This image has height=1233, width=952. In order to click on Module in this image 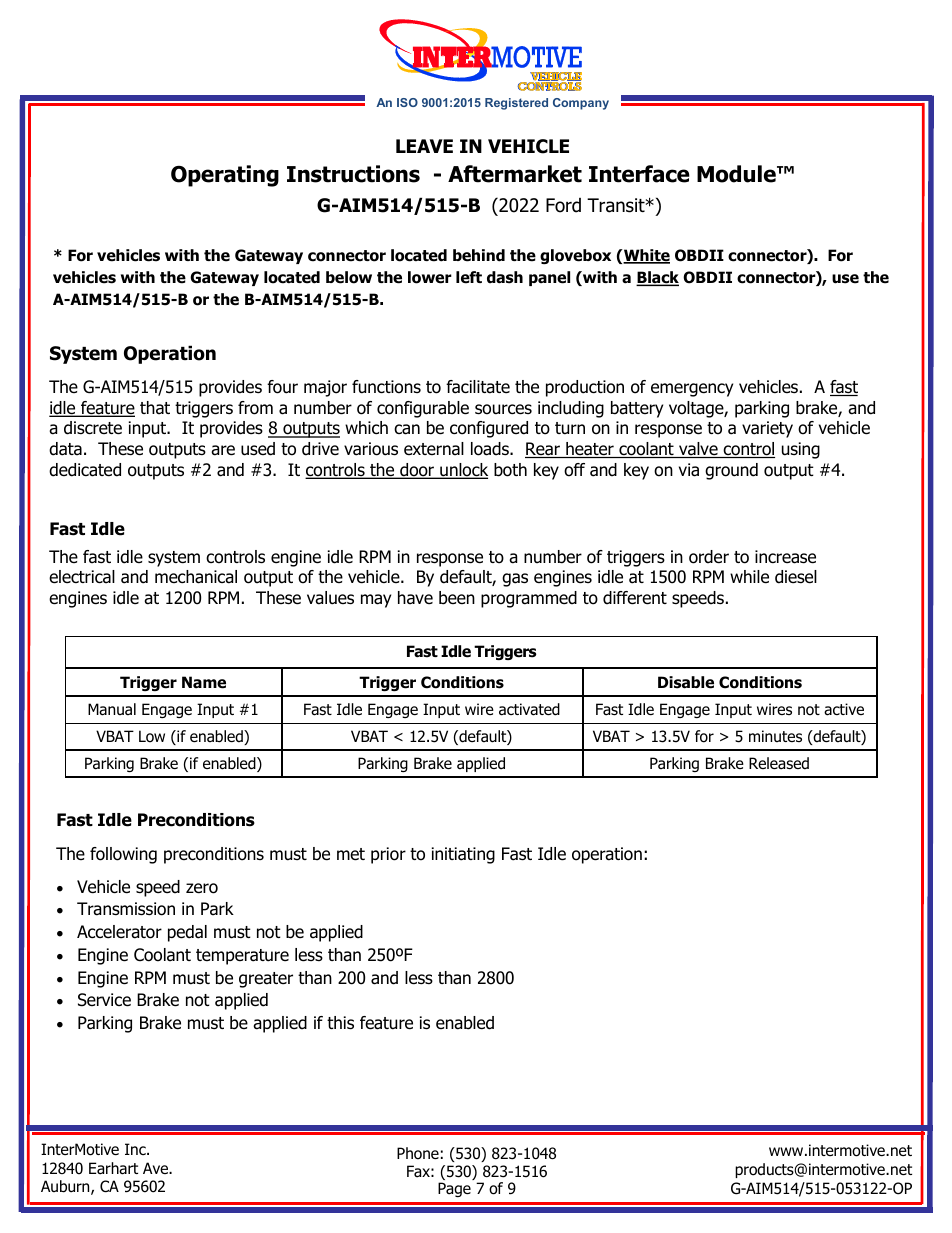, I will do `click(737, 174)`.
